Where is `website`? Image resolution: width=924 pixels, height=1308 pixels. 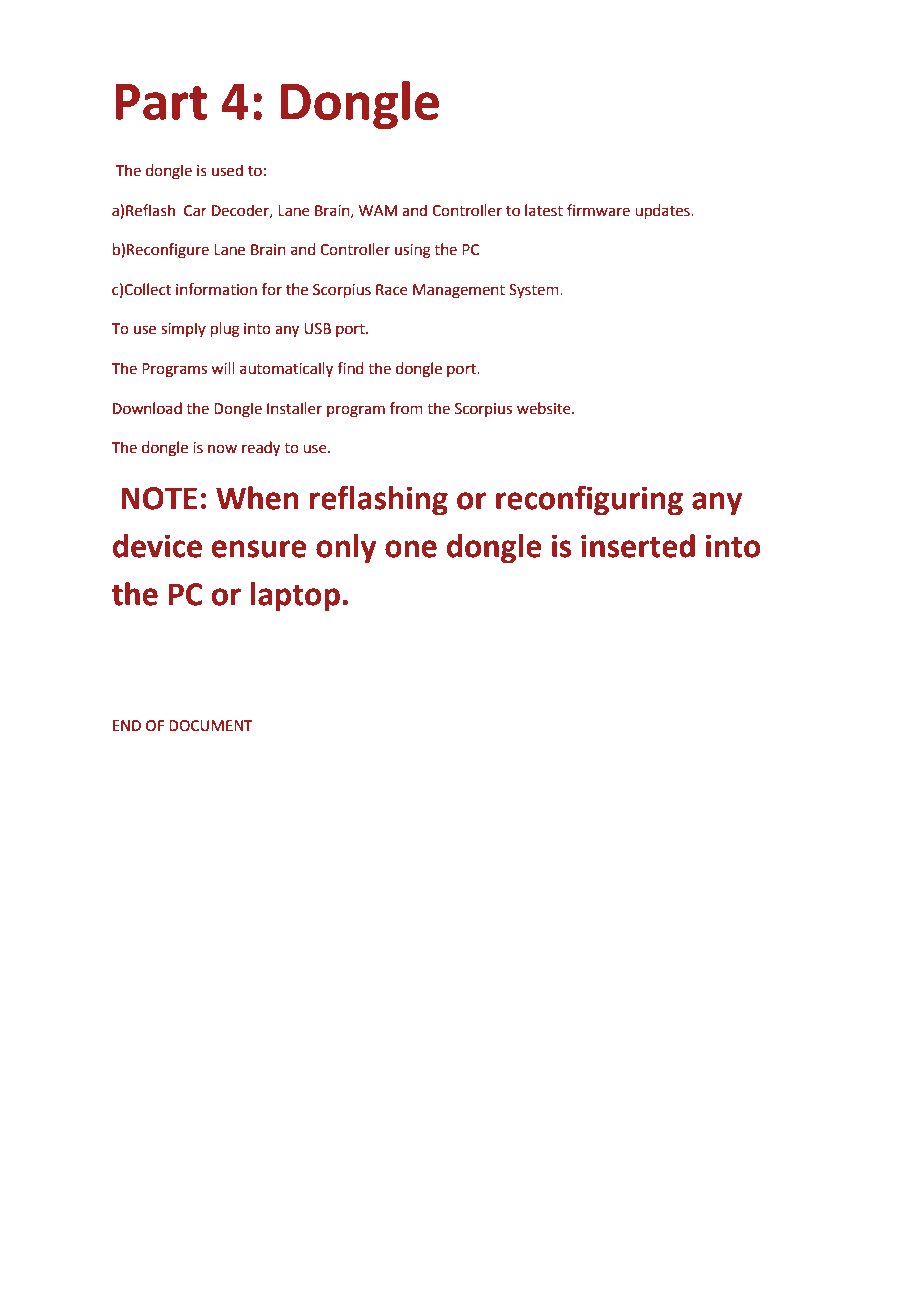 website is located at coordinates (545, 408).
